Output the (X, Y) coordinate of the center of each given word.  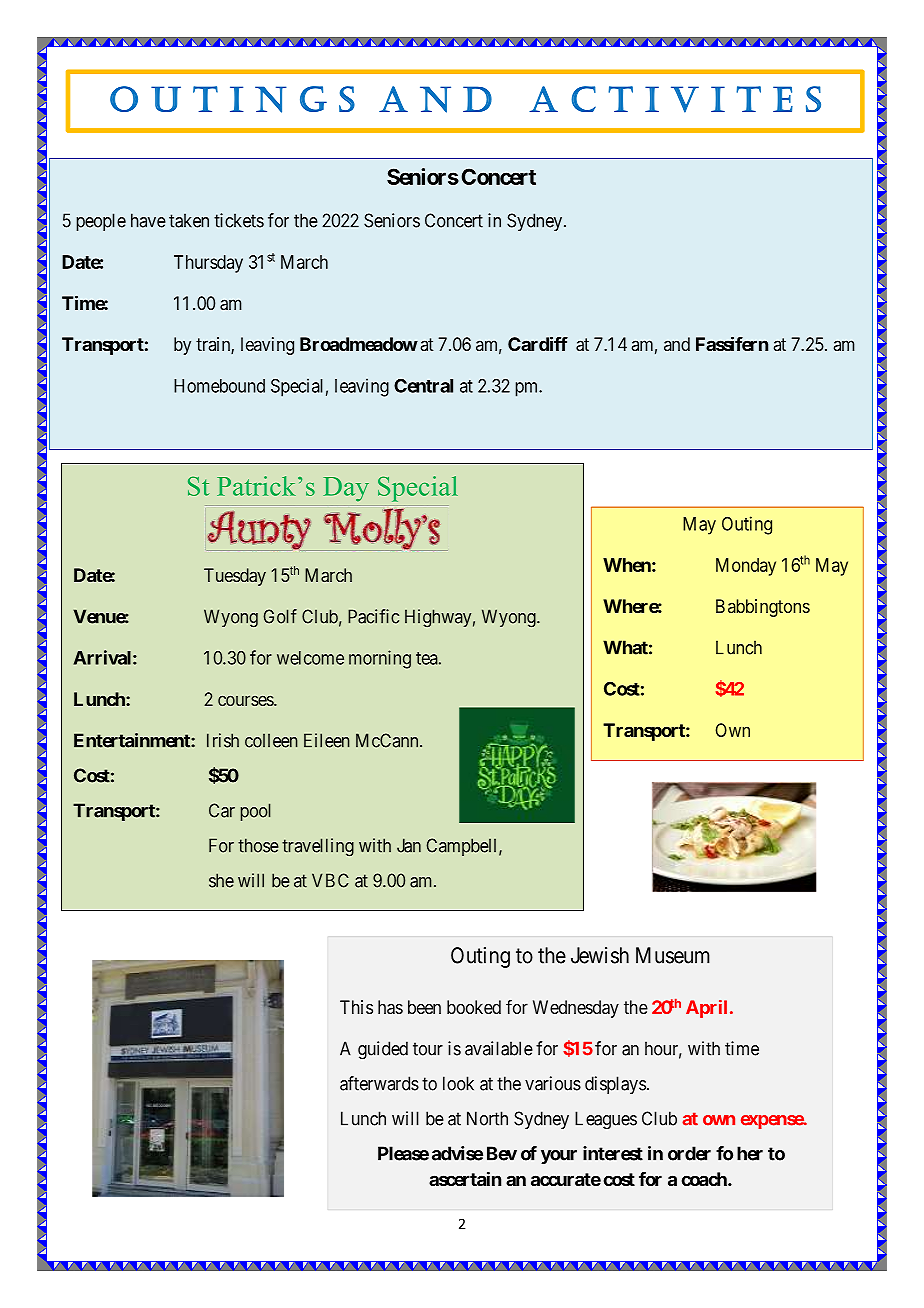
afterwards (379, 1083)
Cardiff (538, 343)
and (677, 344)
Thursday (208, 264)
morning (380, 659)
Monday (746, 567)
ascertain (465, 1179)
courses (246, 700)
